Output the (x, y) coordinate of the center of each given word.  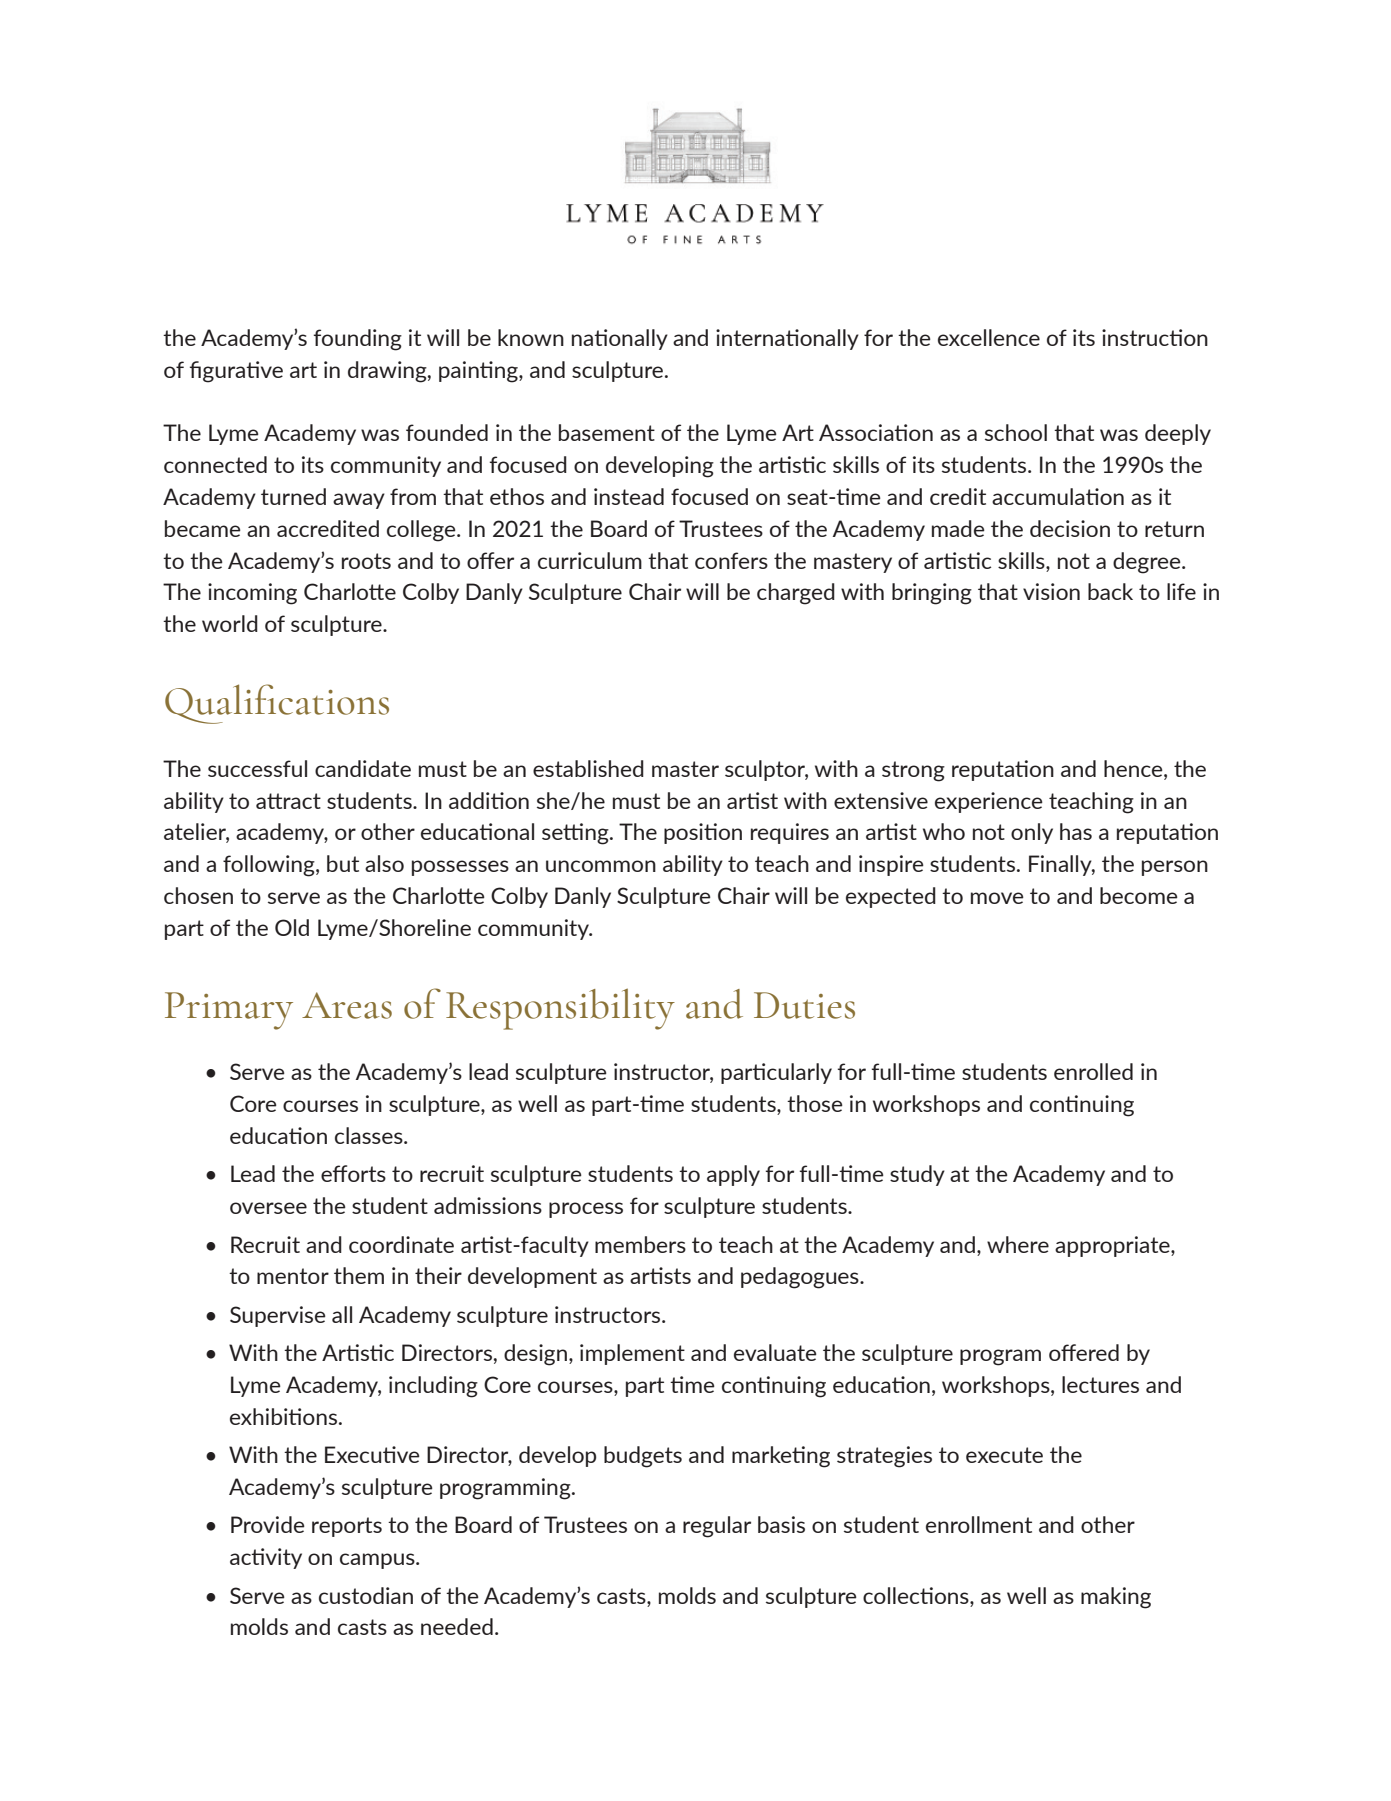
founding (358, 340)
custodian (366, 1595)
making (1116, 1598)
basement (607, 432)
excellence (989, 337)
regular (717, 1527)
